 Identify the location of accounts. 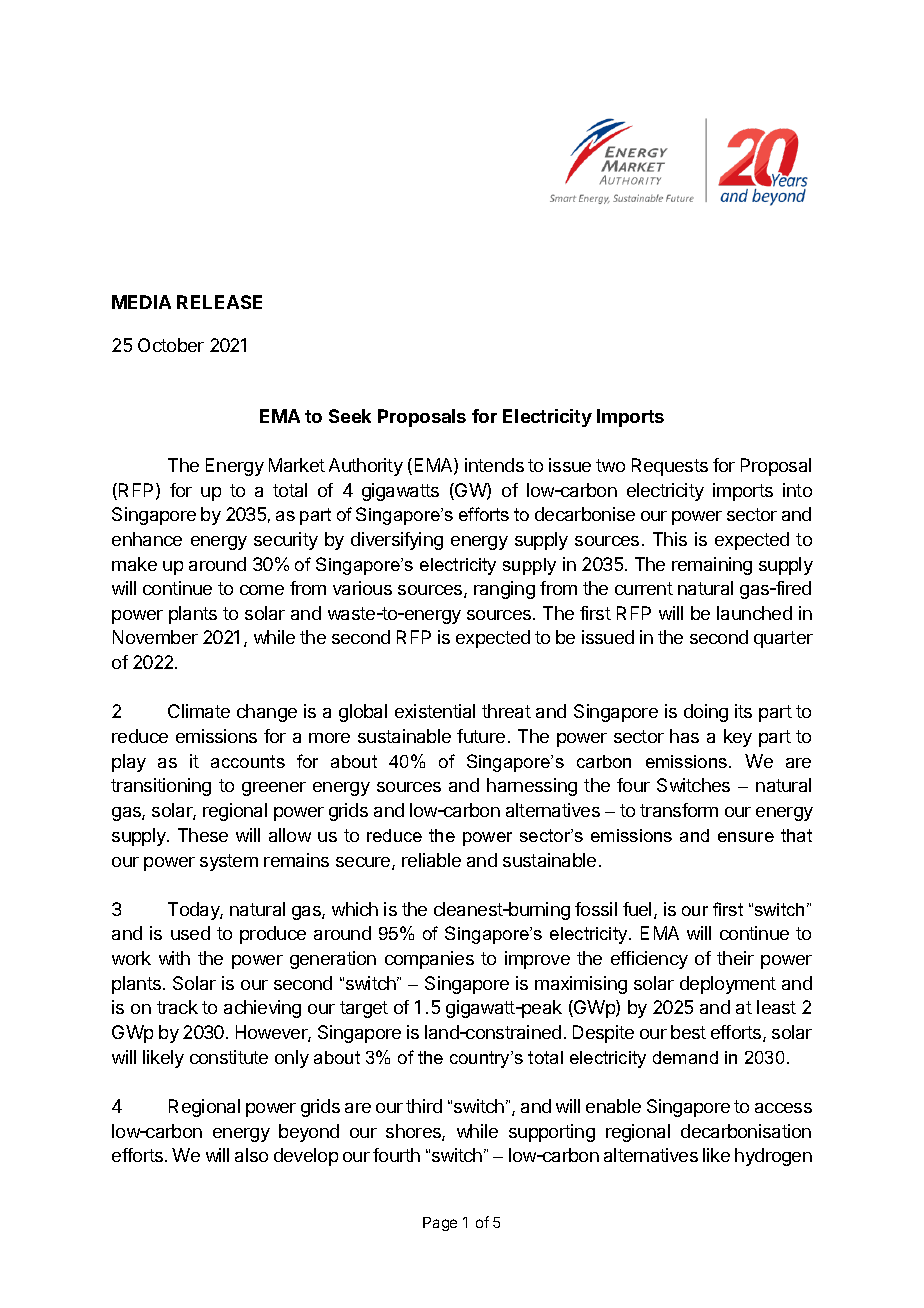
(248, 761).
